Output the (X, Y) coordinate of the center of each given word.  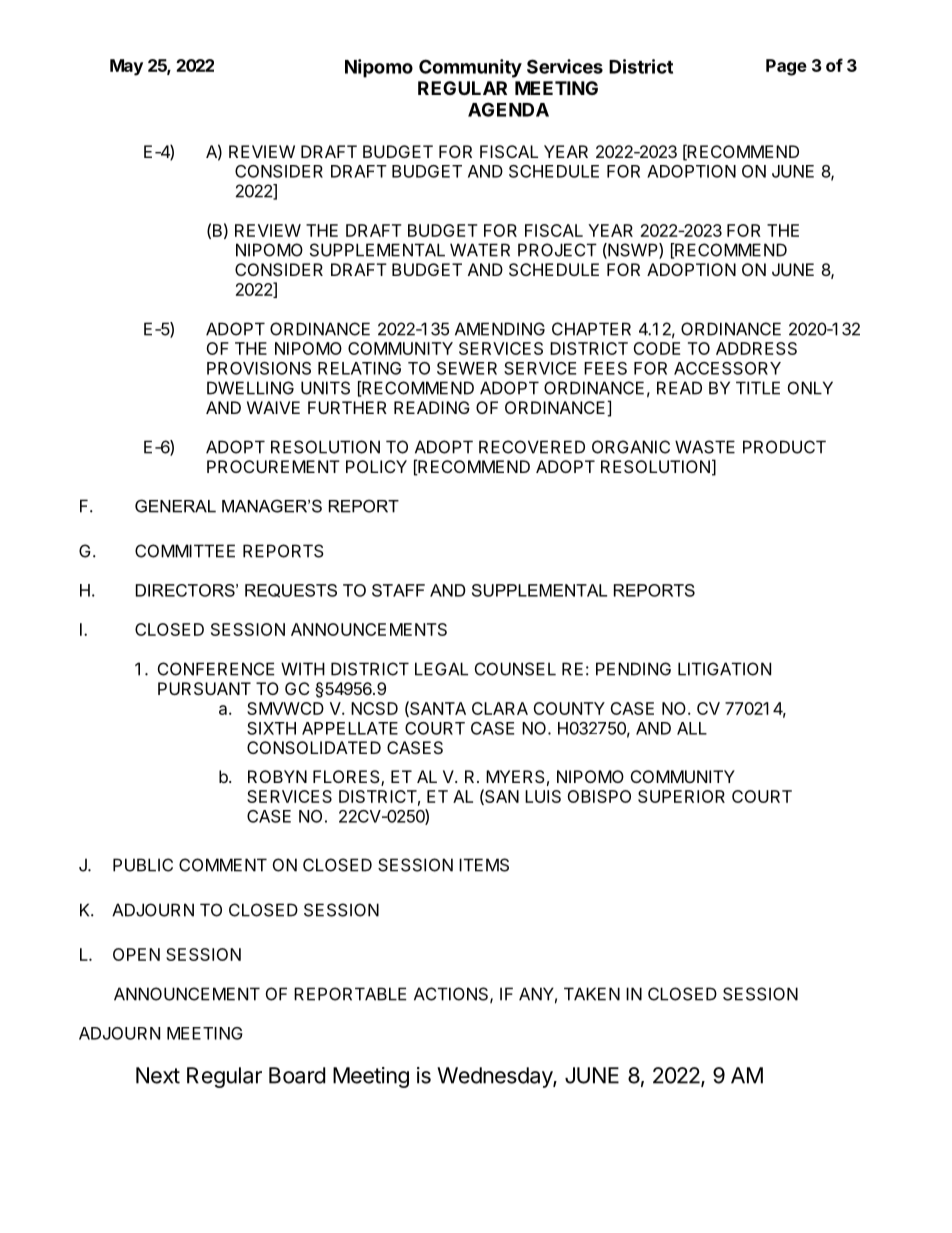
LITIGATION (724, 669)
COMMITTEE (185, 551)
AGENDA (508, 109)
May (126, 67)
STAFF (398, 590)
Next (158, 1075)
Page (786, 67)
